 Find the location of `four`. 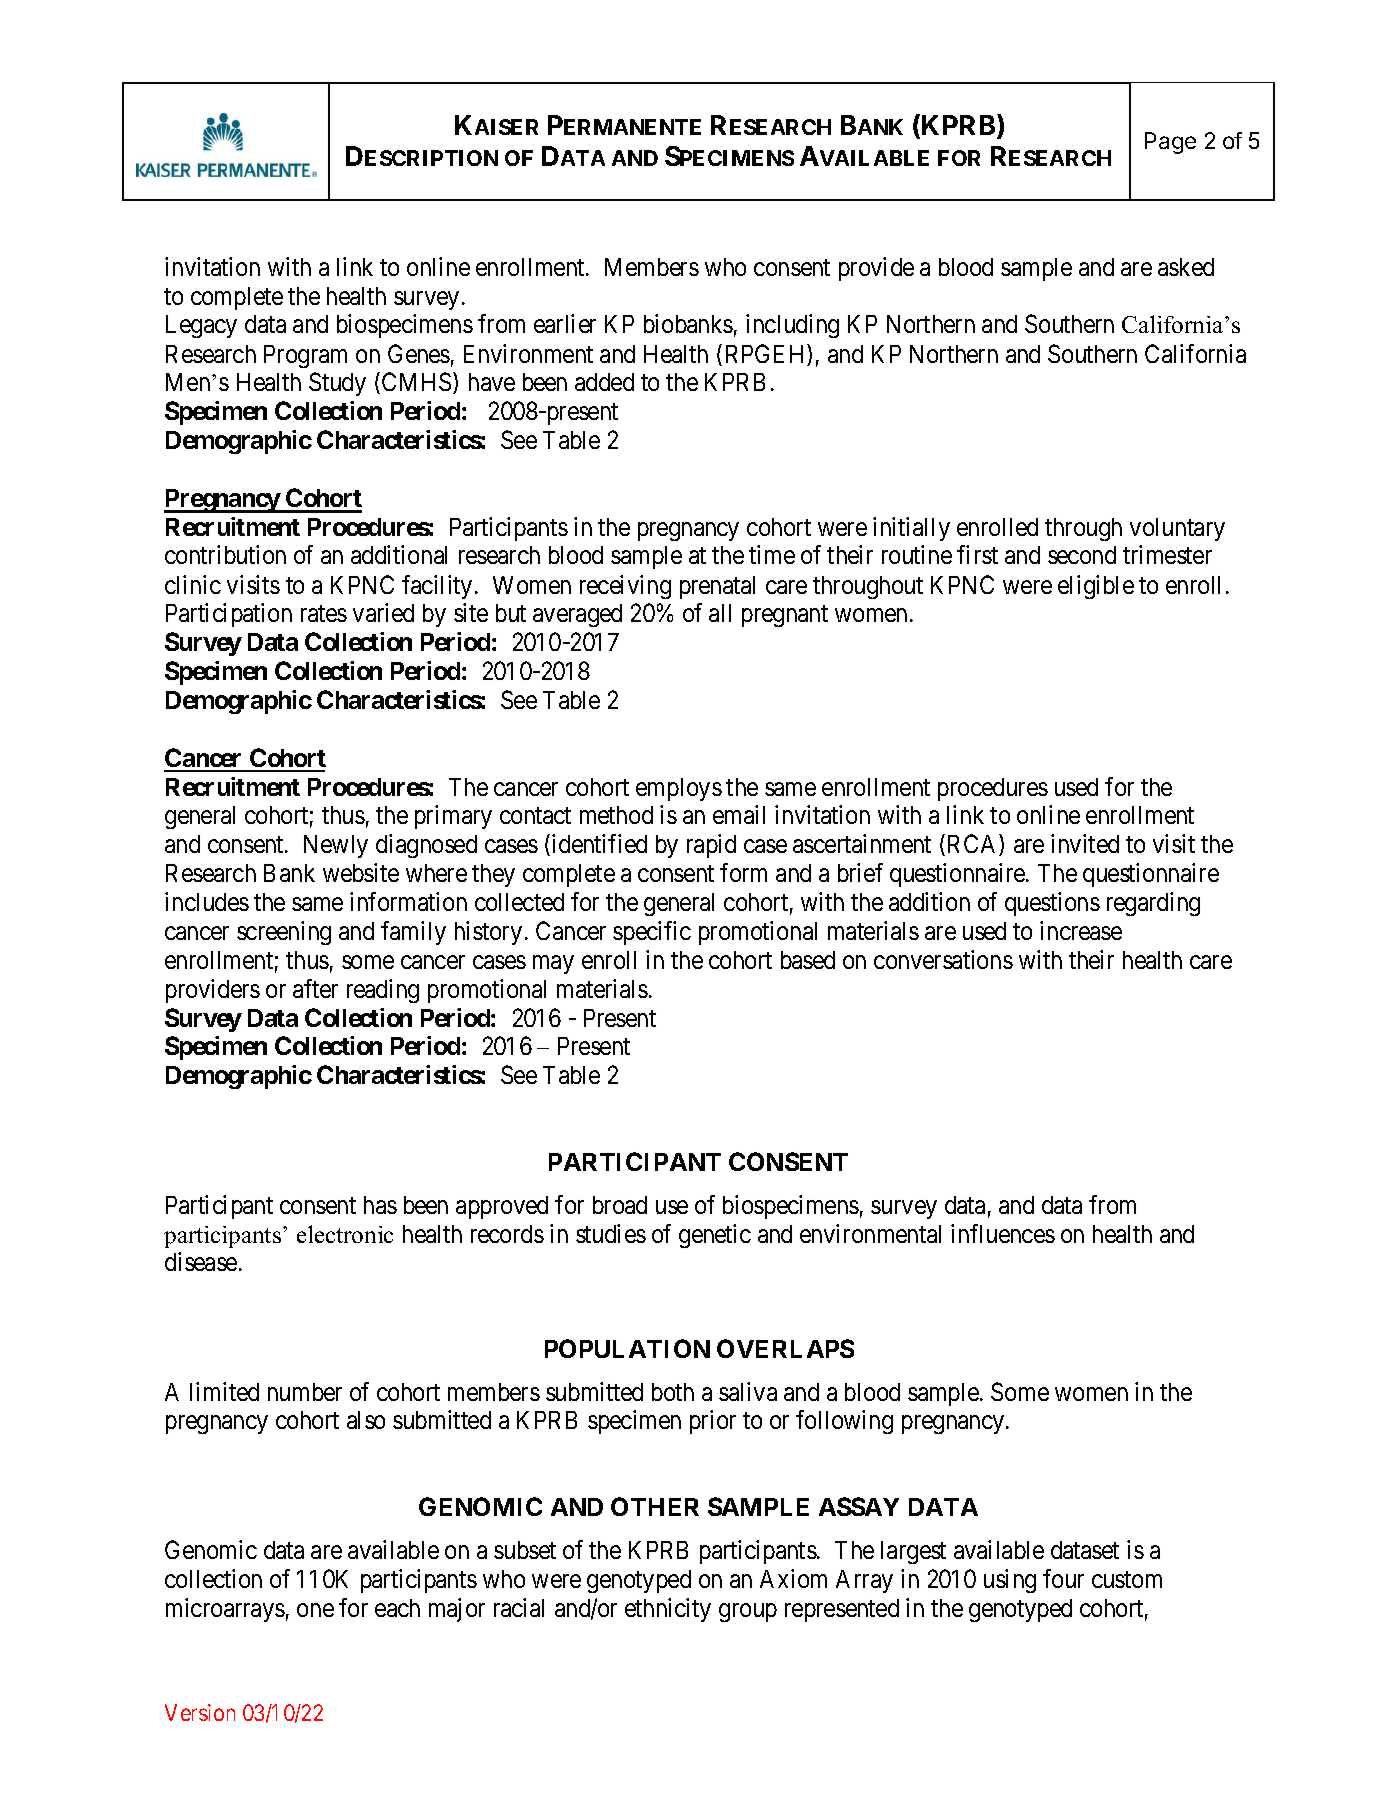

four is located at coordinates (1063, 1578).
